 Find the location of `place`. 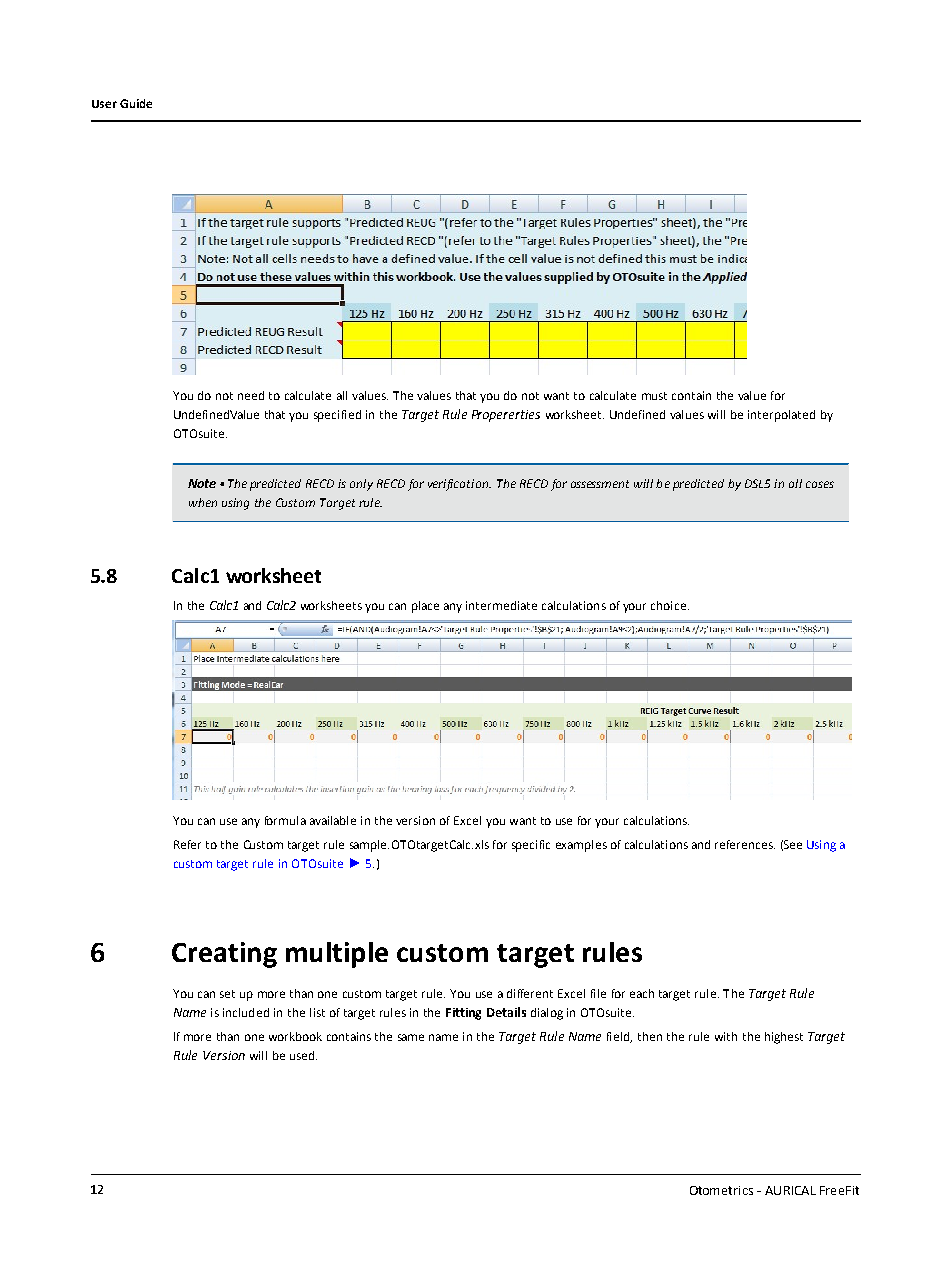

place is located at coordinates (425, 607).
